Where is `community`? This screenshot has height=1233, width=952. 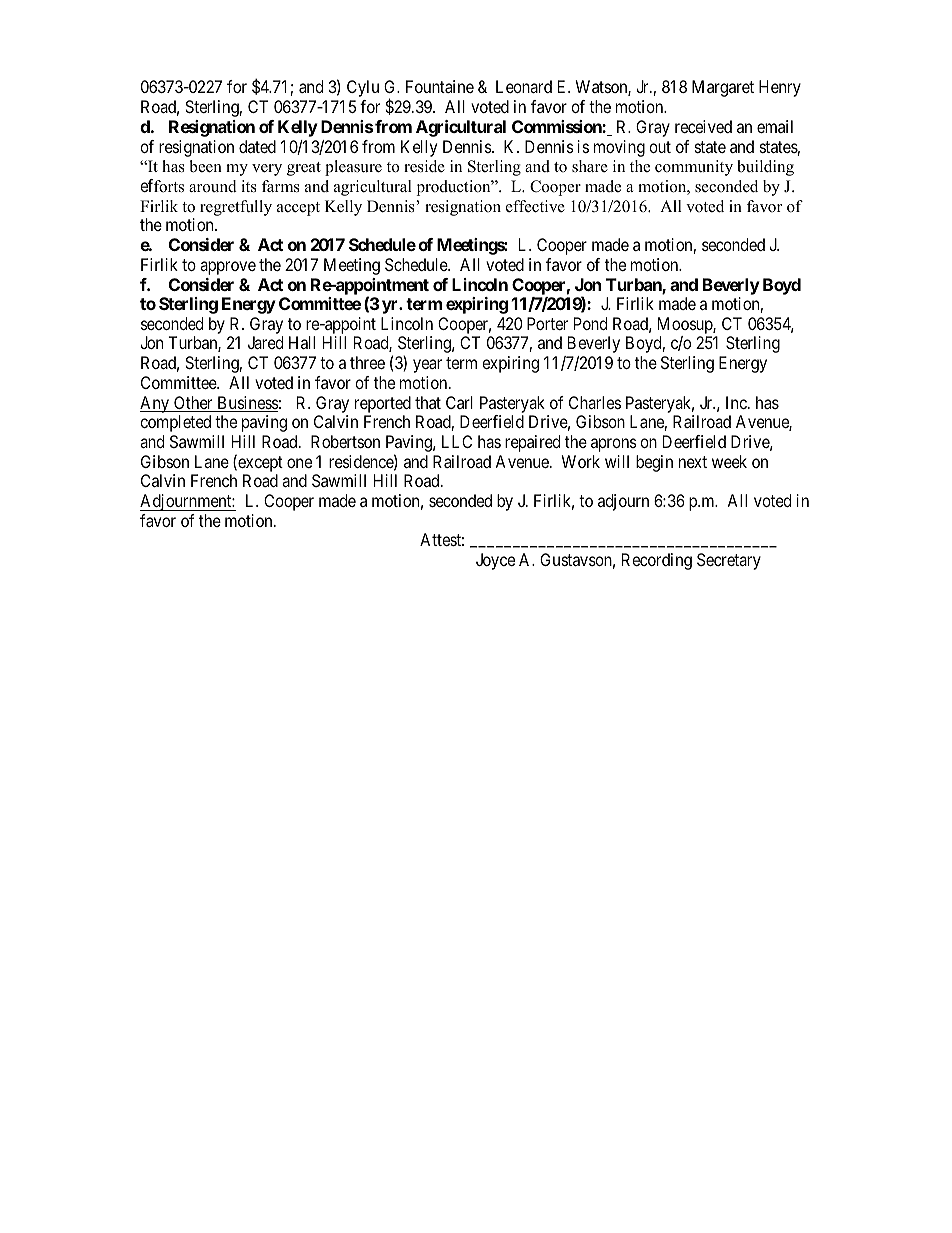
community is located at coordinates (694, 168).
